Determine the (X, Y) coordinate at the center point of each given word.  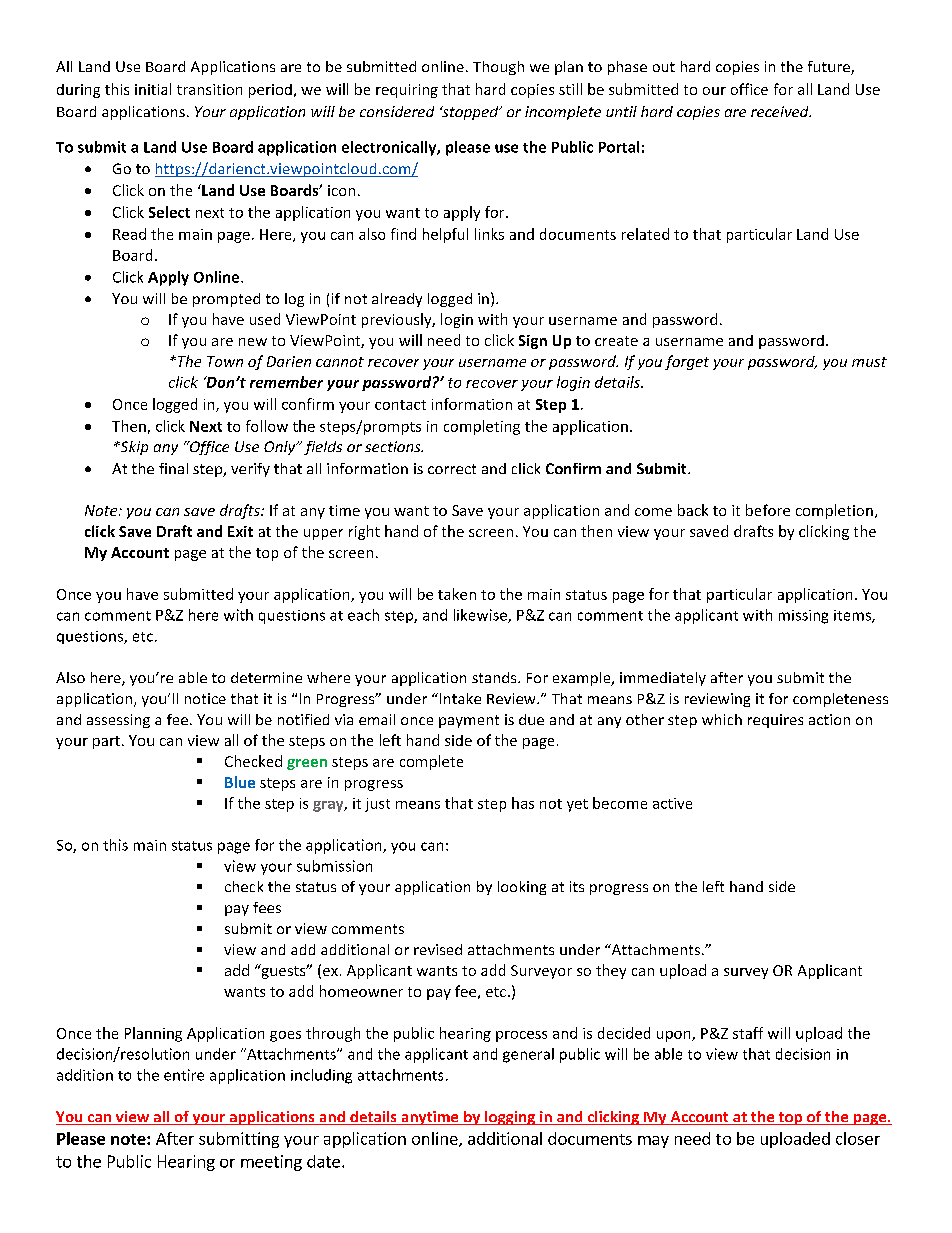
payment (469, 721)
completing (482, 427)
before (768, 510)
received (781, 111)
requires (775, 721)
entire (184, 1075)
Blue (240, 782)
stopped (470, 113)
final (173, 468)
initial (153, 89)
